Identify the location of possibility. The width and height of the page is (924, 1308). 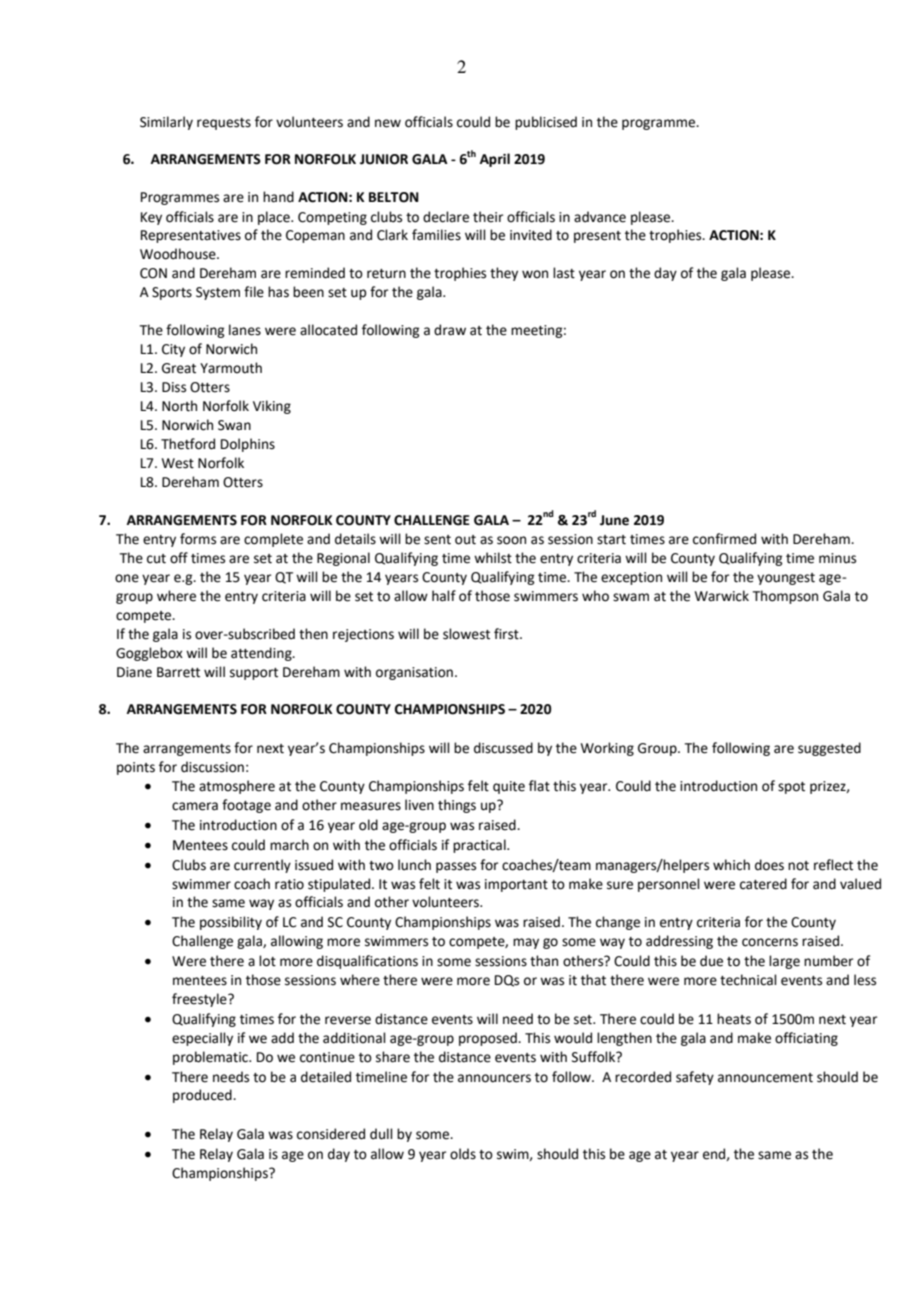
(231, 923).
